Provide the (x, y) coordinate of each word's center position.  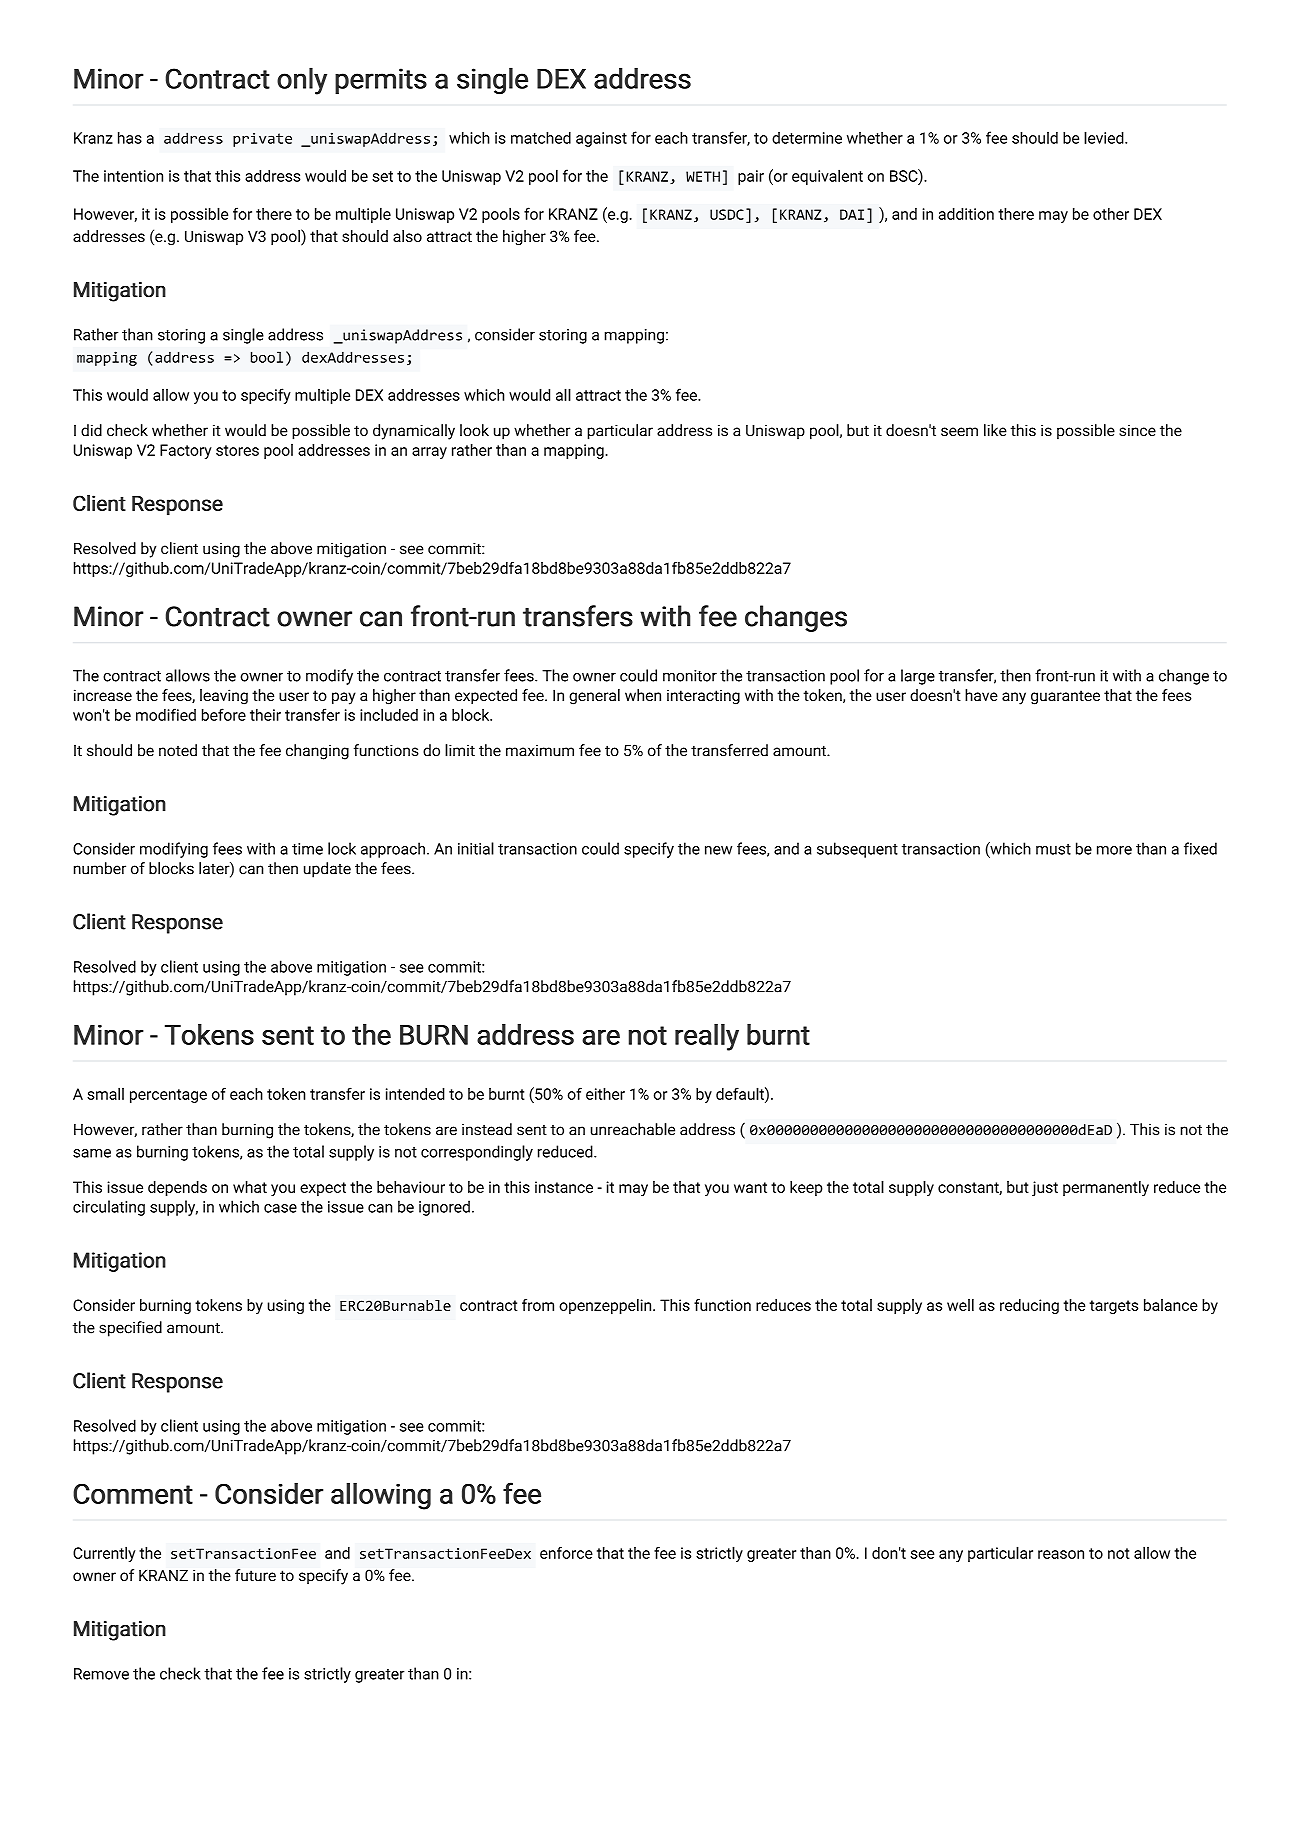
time (307, 849)
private (262, 139)
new (718, 850)
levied (1105, 137)
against (601, 139)
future (255, 1575)
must (1053, 849)
